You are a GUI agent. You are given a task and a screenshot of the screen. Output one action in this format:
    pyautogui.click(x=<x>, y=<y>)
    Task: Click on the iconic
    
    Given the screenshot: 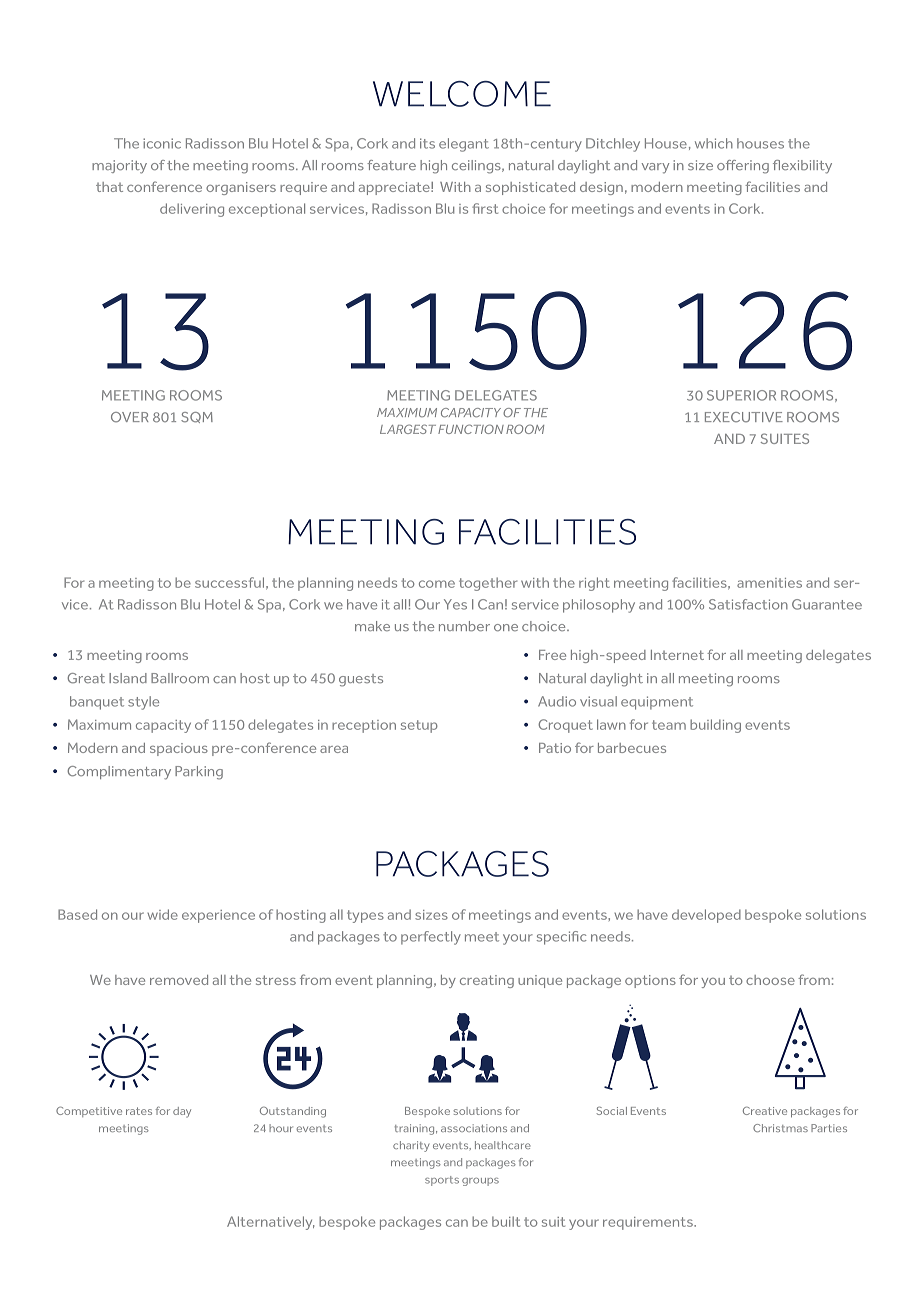 What is the action you would take?
    pyautogui.click(x=162, y=143)
